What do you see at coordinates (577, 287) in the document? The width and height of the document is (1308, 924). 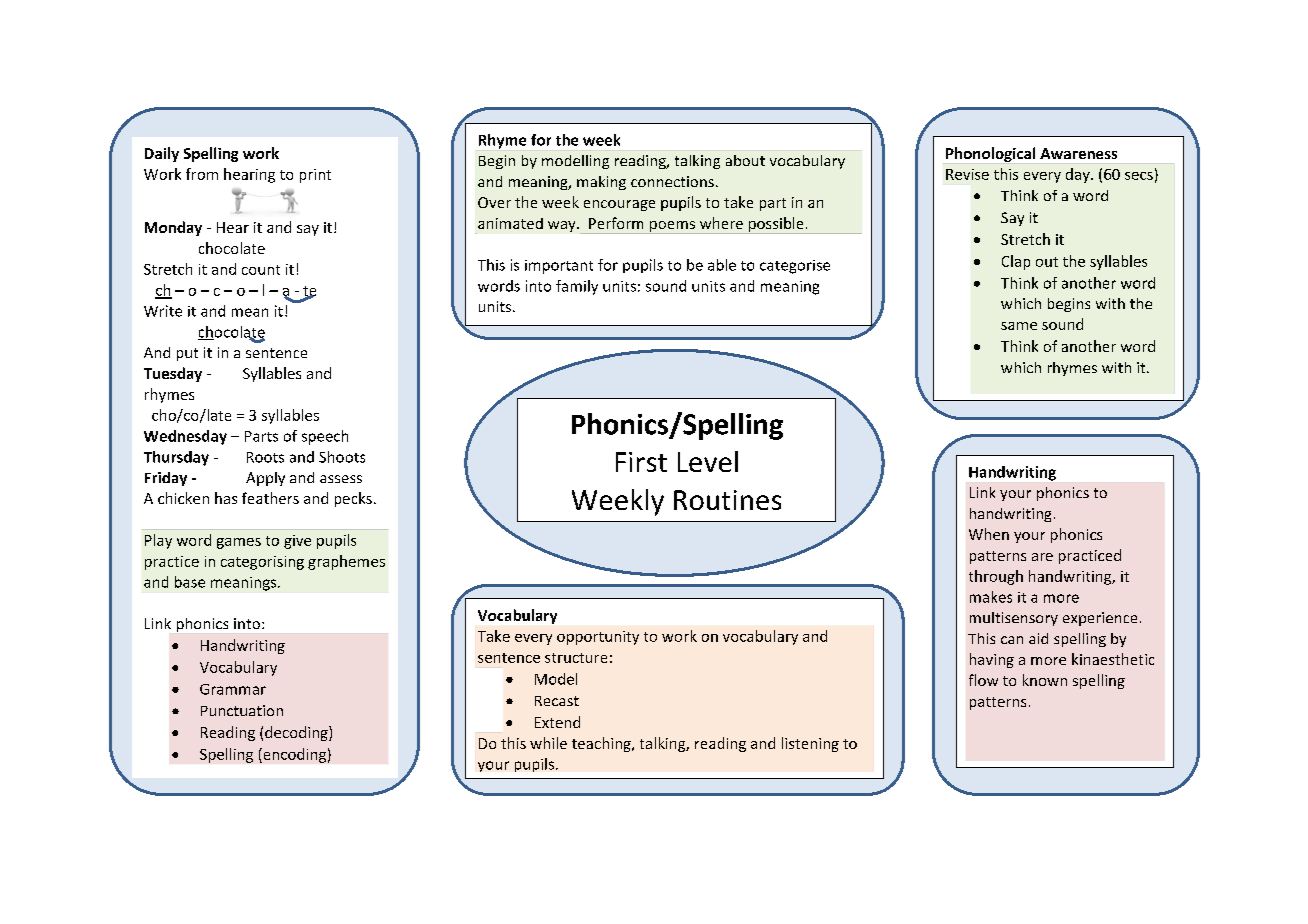 I see `family` at bounding box center [577, 287].
